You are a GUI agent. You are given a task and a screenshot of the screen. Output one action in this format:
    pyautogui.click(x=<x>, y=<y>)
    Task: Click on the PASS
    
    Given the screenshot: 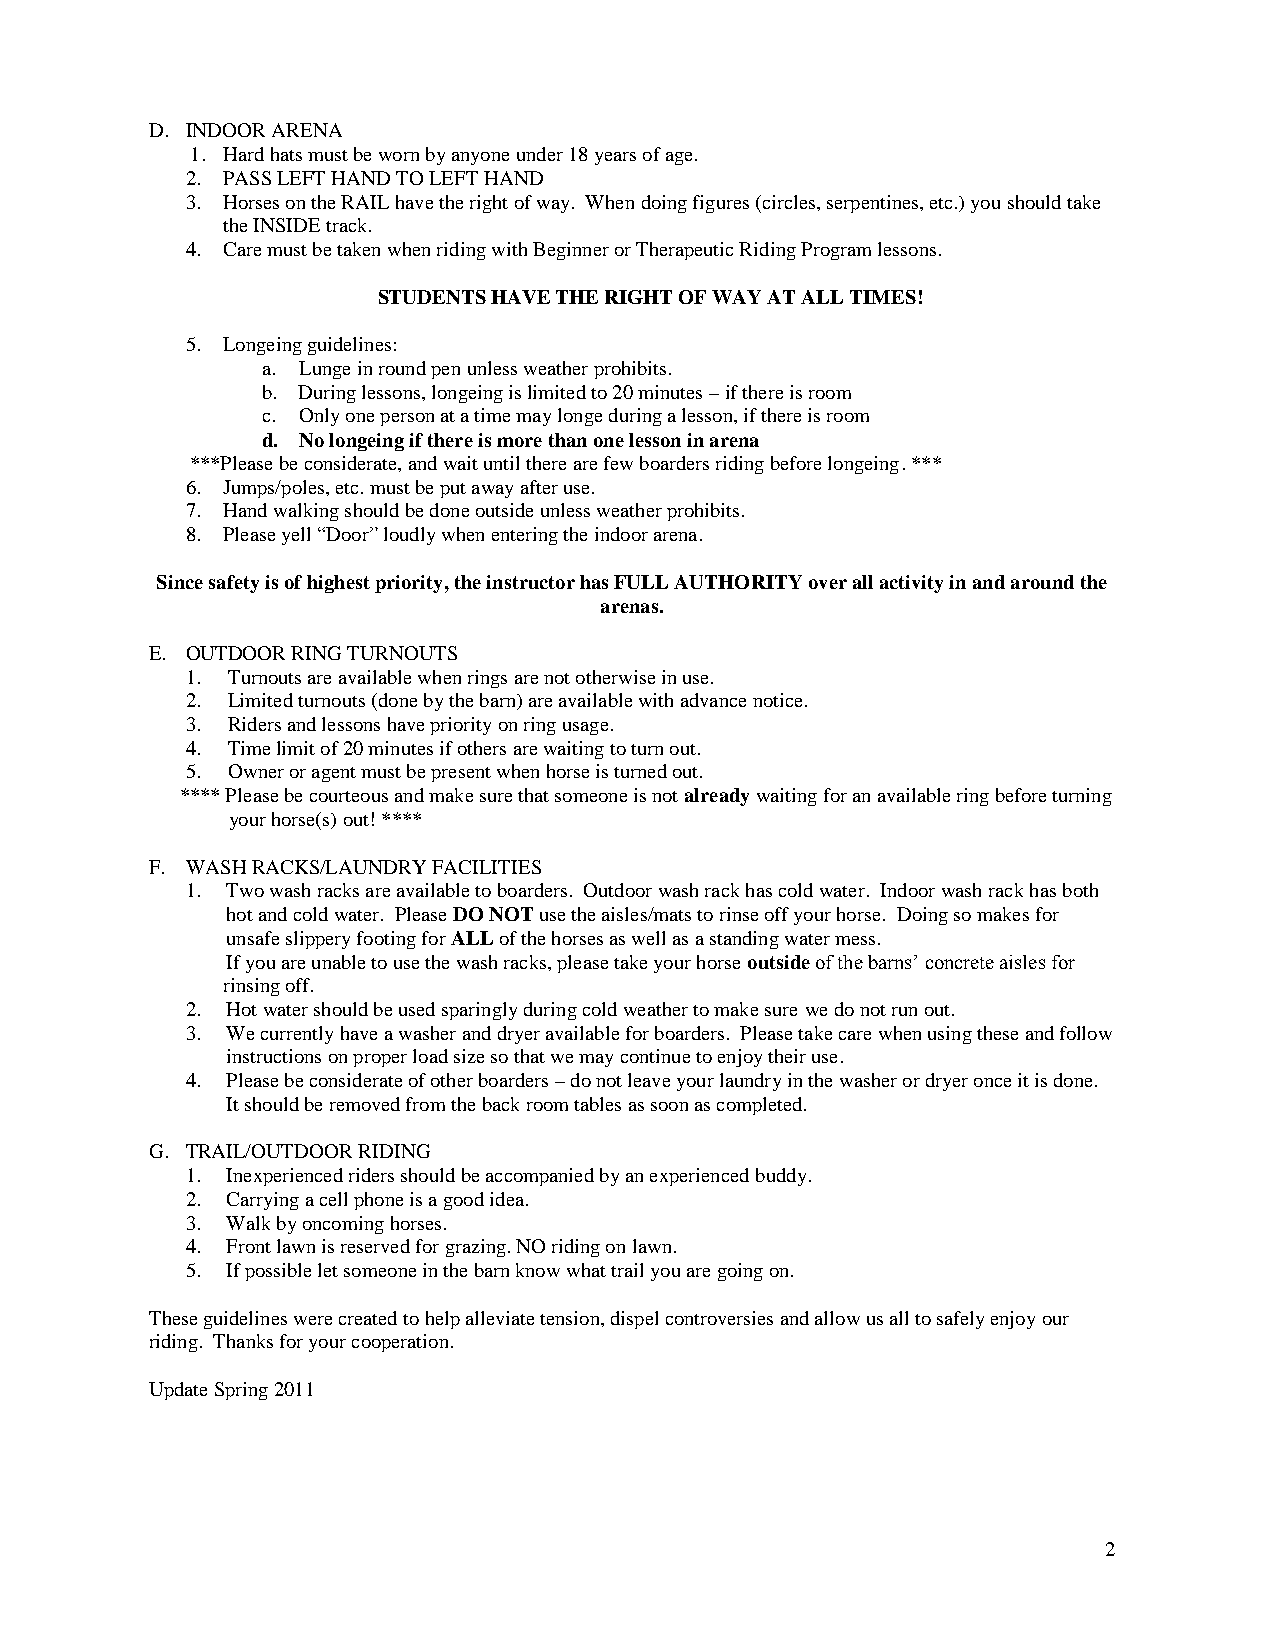 What is the action you would take?
    pyautogui.click(x=247, y=178)
